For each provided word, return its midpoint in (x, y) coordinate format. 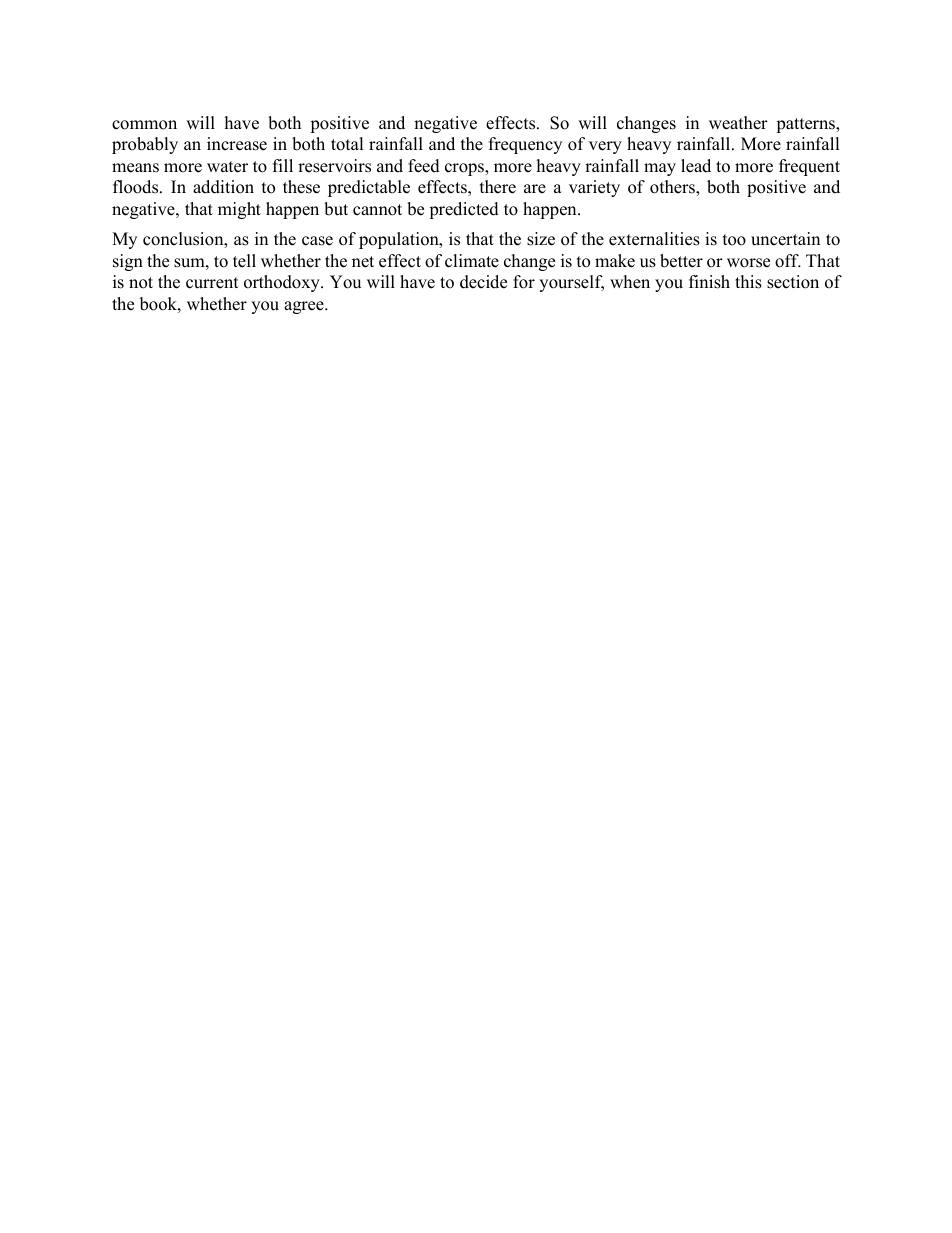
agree (305, 307)
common (144, 125)
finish (709, 282)
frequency (525, 145)
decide (483, 282)
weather (738, 123)
